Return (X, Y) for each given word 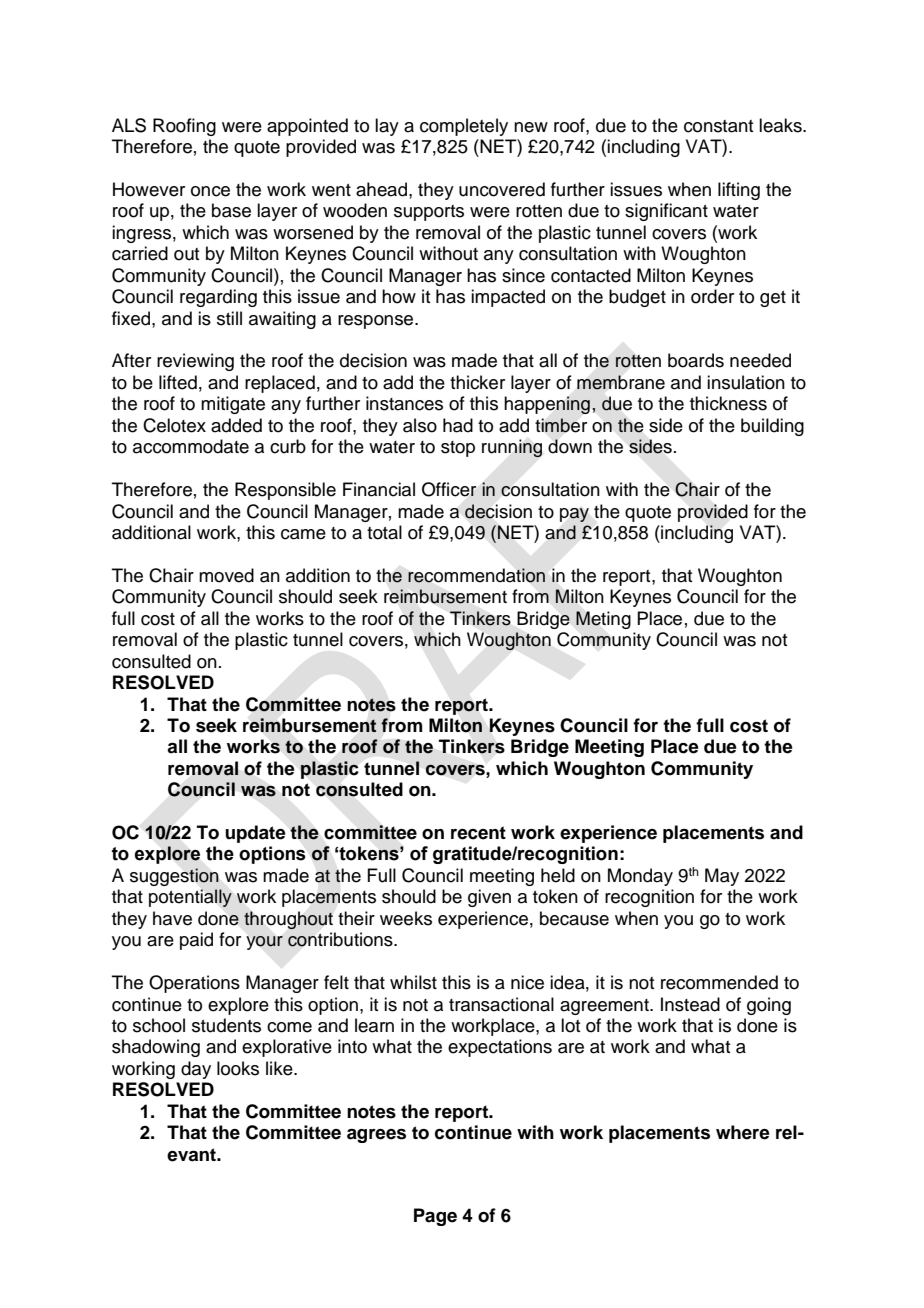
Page (435, 1217)
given (489, 898)
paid (196, 941)
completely (464, 127)
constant (718, 126)
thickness (728, 403)
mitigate (233, 405)
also (420, 425)
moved (226, 575)
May (722, 877)
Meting (603, 620)
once (210, 191)
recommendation (476, 575)
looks (238, 1068)
